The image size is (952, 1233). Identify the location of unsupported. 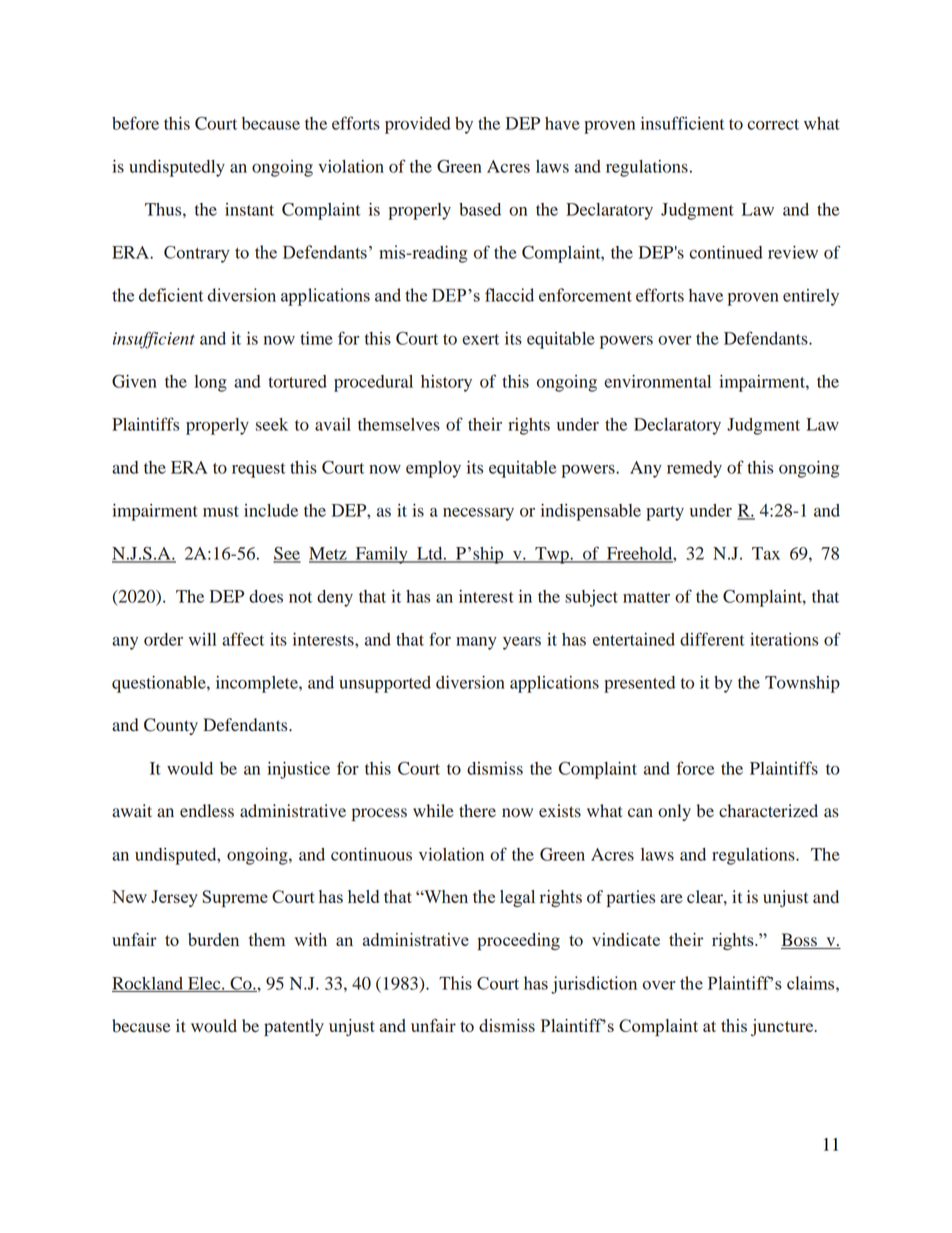
(385, 684).
